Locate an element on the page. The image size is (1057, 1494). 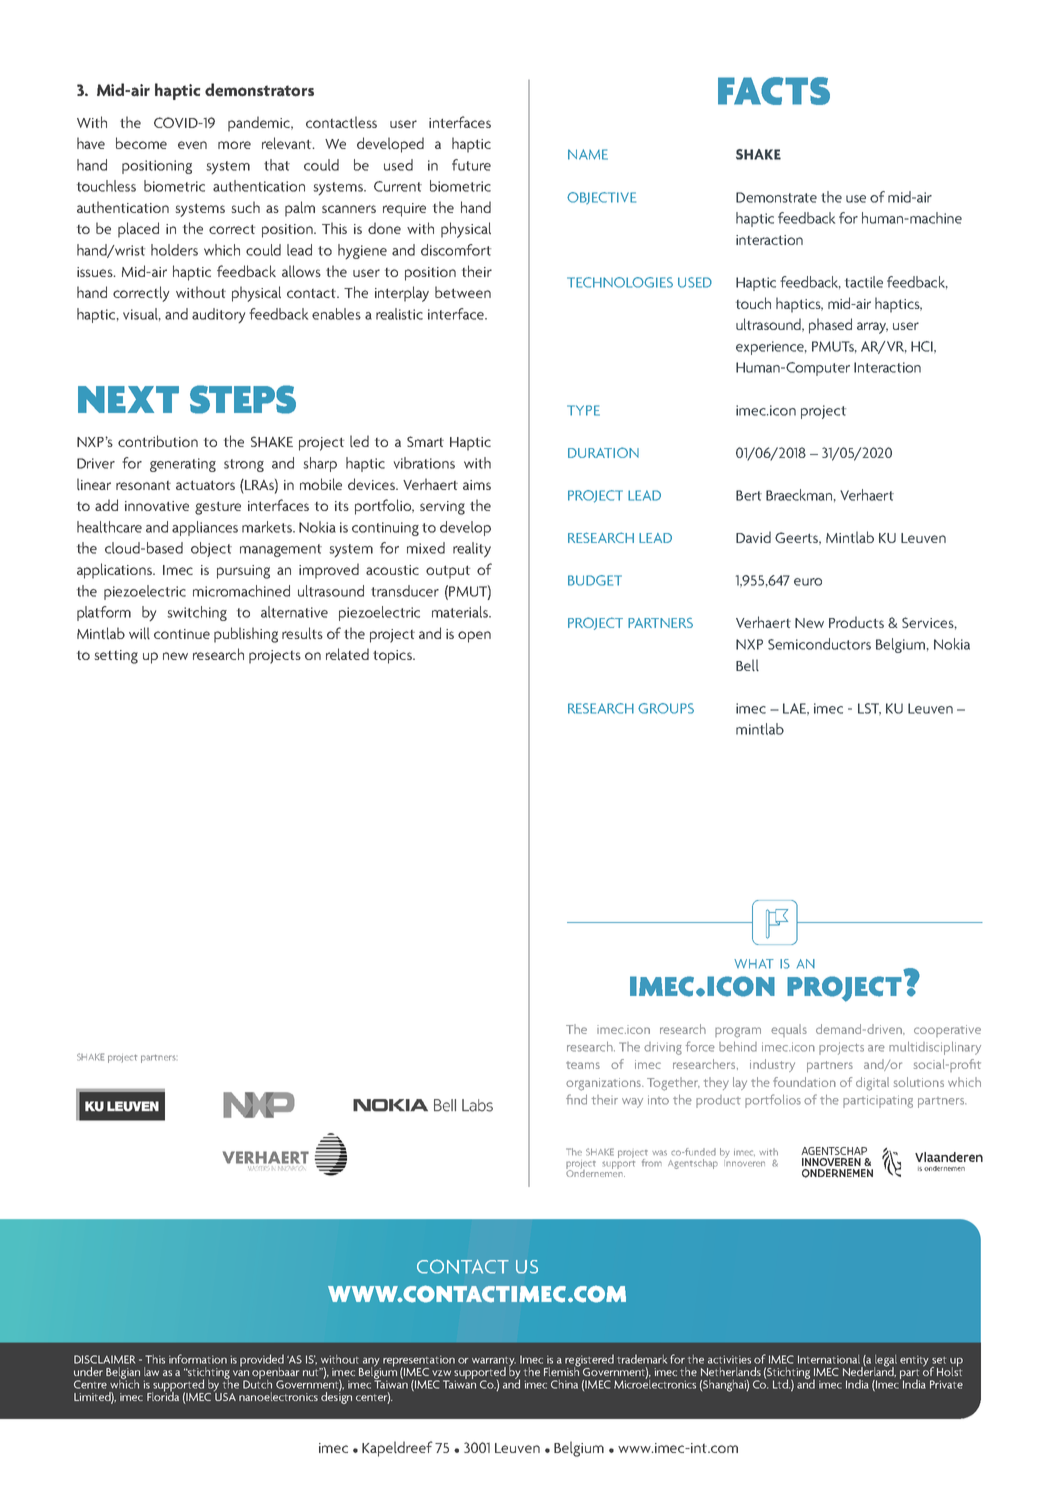
TYPE is located at coordinates (583, 410).
